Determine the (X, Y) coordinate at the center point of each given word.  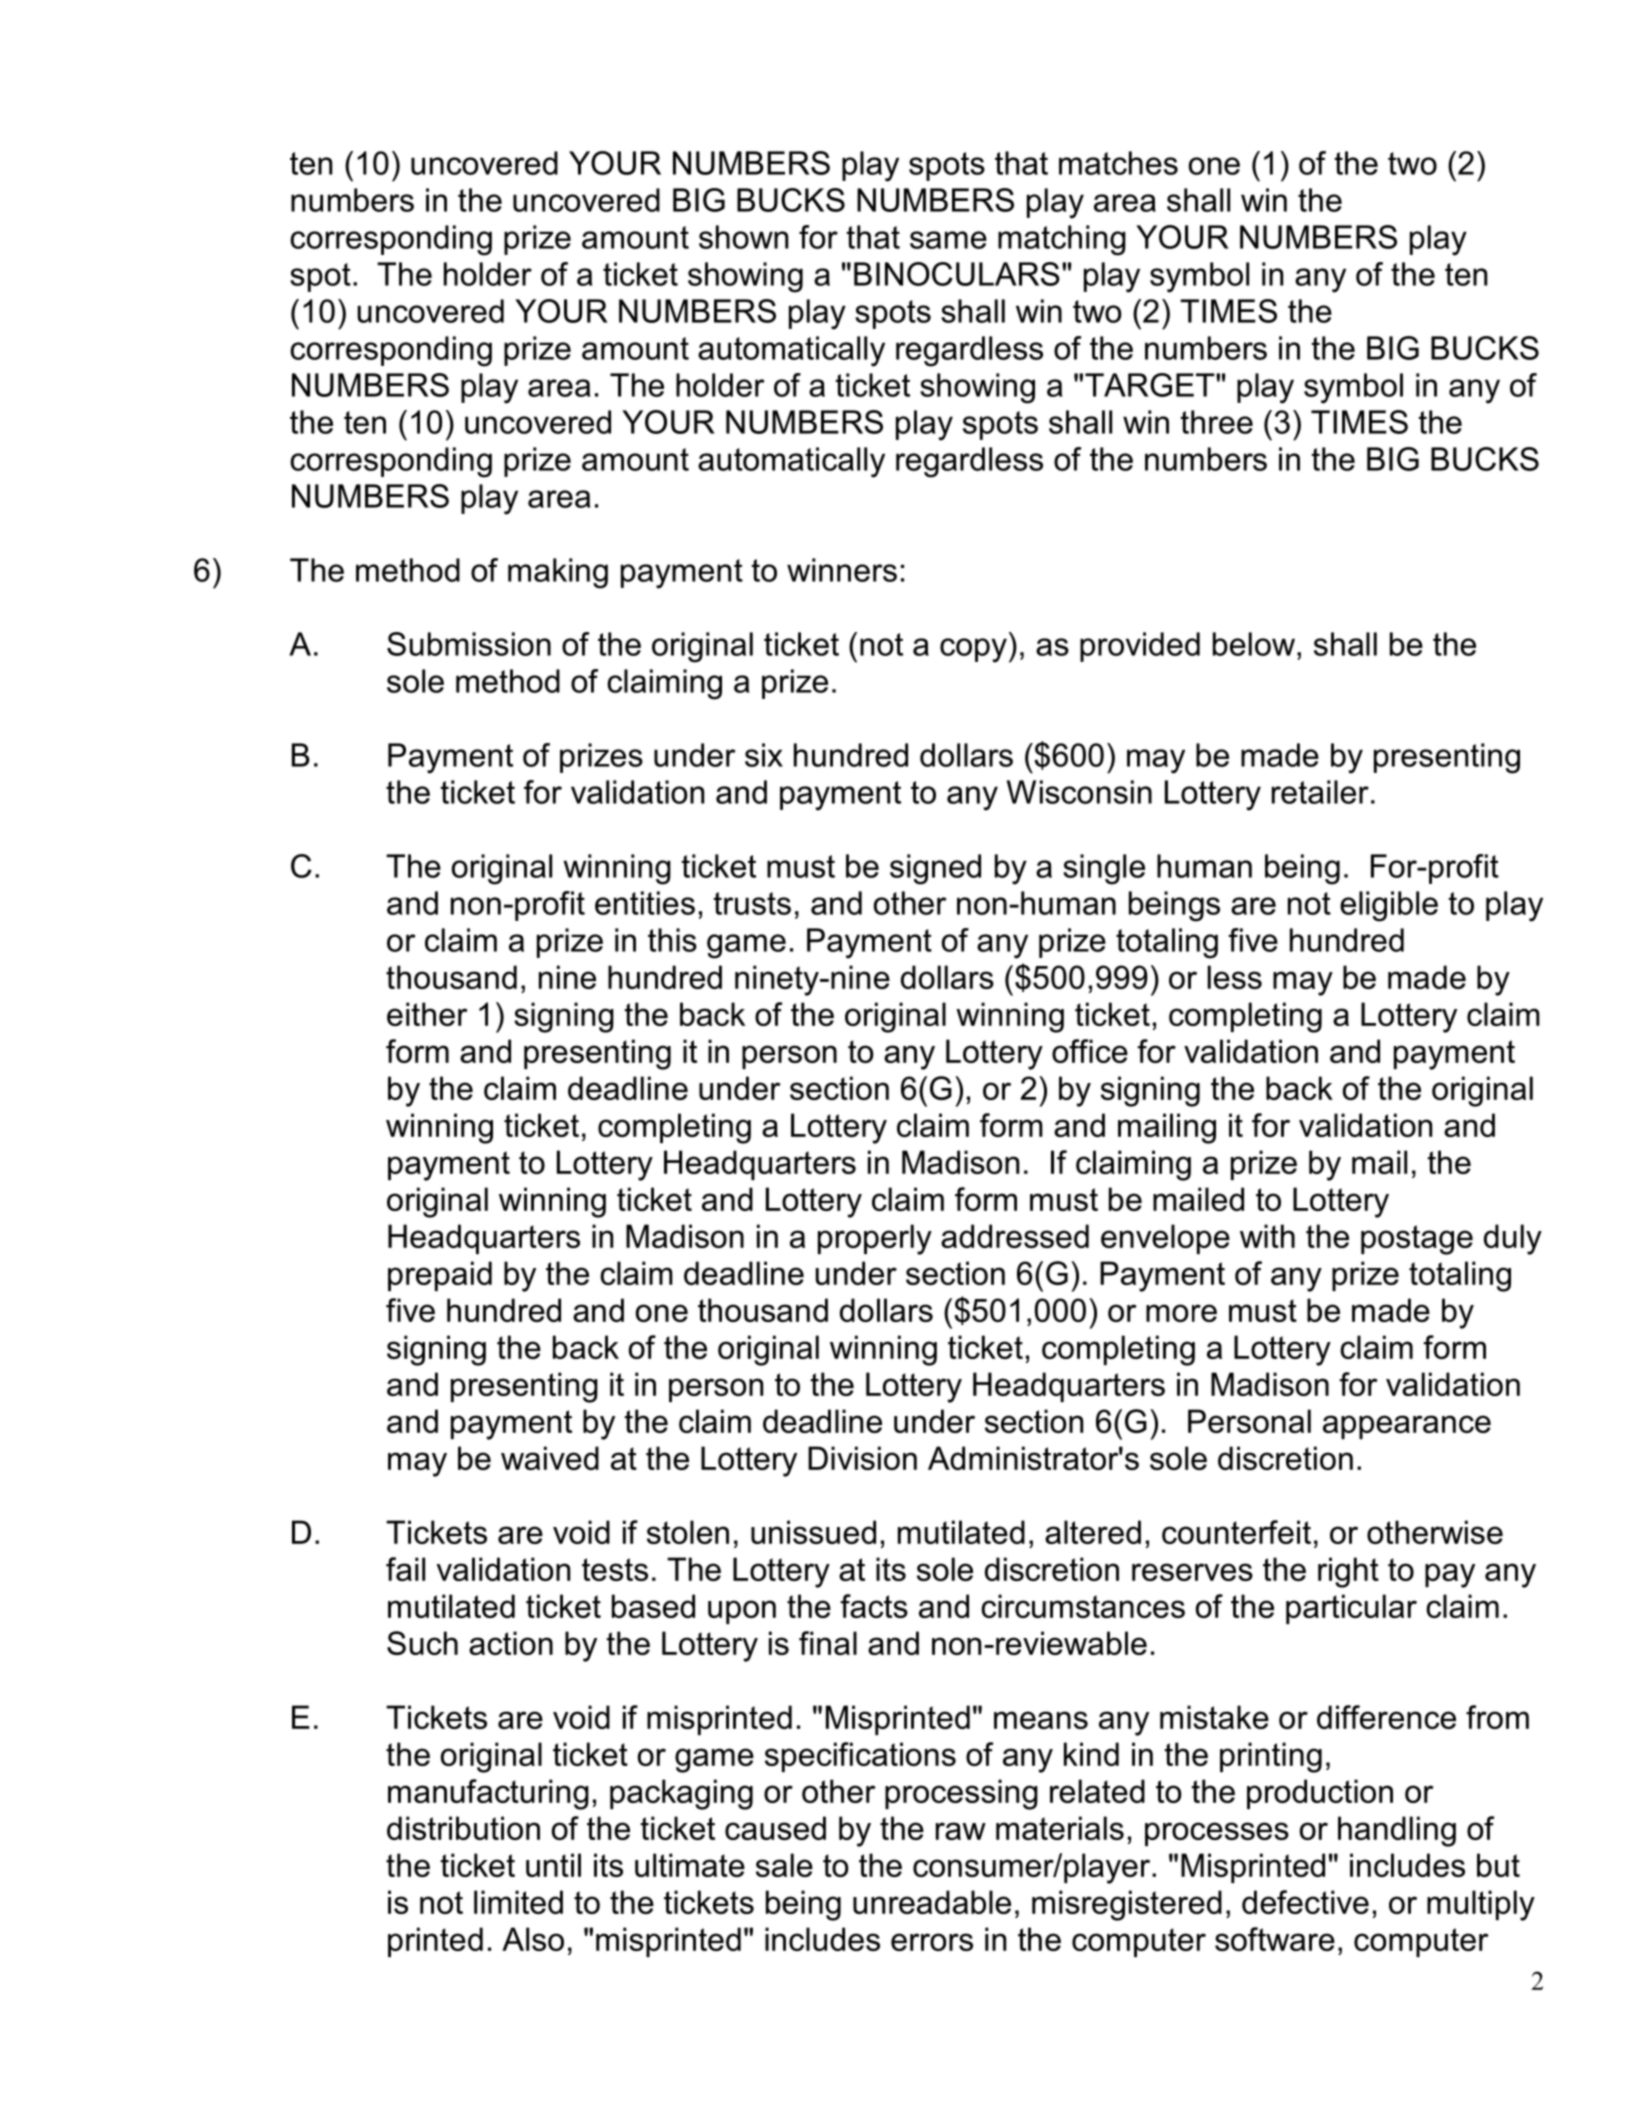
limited (518, 1902)
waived (550, 1458)
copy (973, 650)
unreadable (932, 1902)
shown (743, 237)
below (1254, 644)
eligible (1389, 906)
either (427, 1014)
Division (862, 1458)
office (1090, 1051)
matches (1118, 163)
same (948, 240)
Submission (469, 644)
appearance (1407, 1427)
